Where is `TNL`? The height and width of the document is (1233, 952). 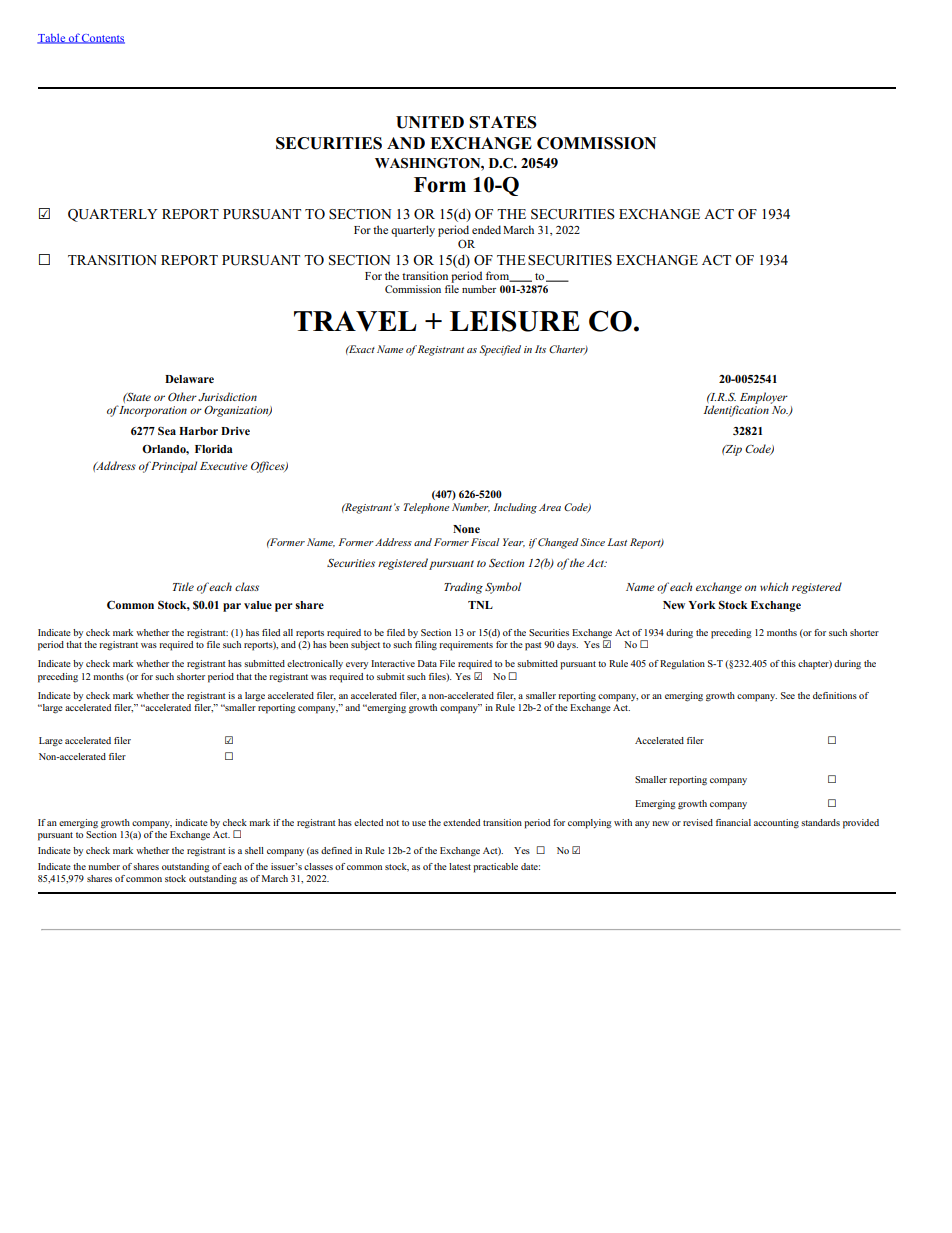 TNL is located at coordinates (480, 605).
